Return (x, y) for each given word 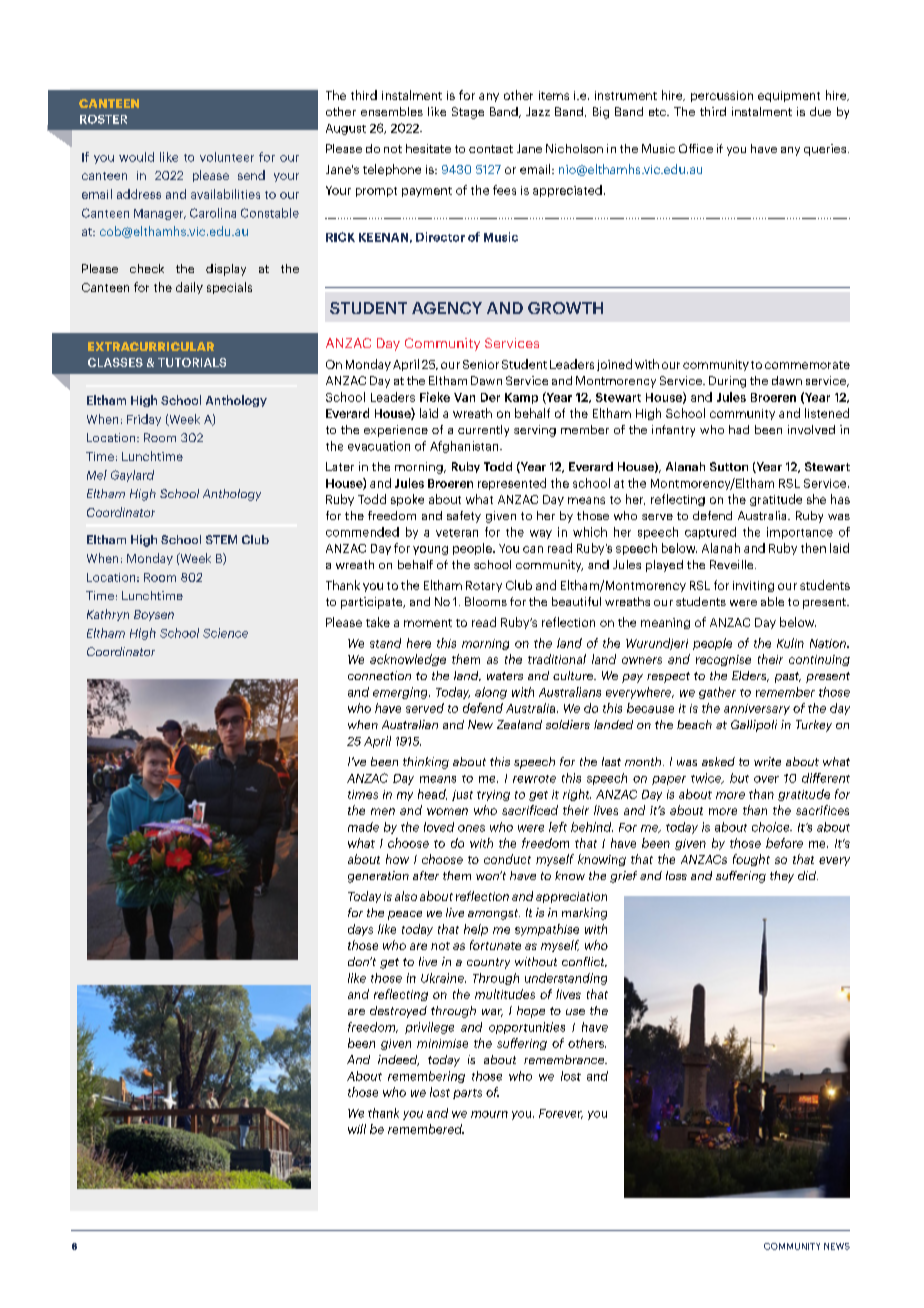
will (357, 1129)
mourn (489, 1114)
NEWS (837, 1246)
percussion (722, 96)
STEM (221, 539)
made (363, 827)
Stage (468, 113)
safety (464, 517)
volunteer (227, 157)
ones (471, 828)
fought (751, 860)
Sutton (729, 466)
